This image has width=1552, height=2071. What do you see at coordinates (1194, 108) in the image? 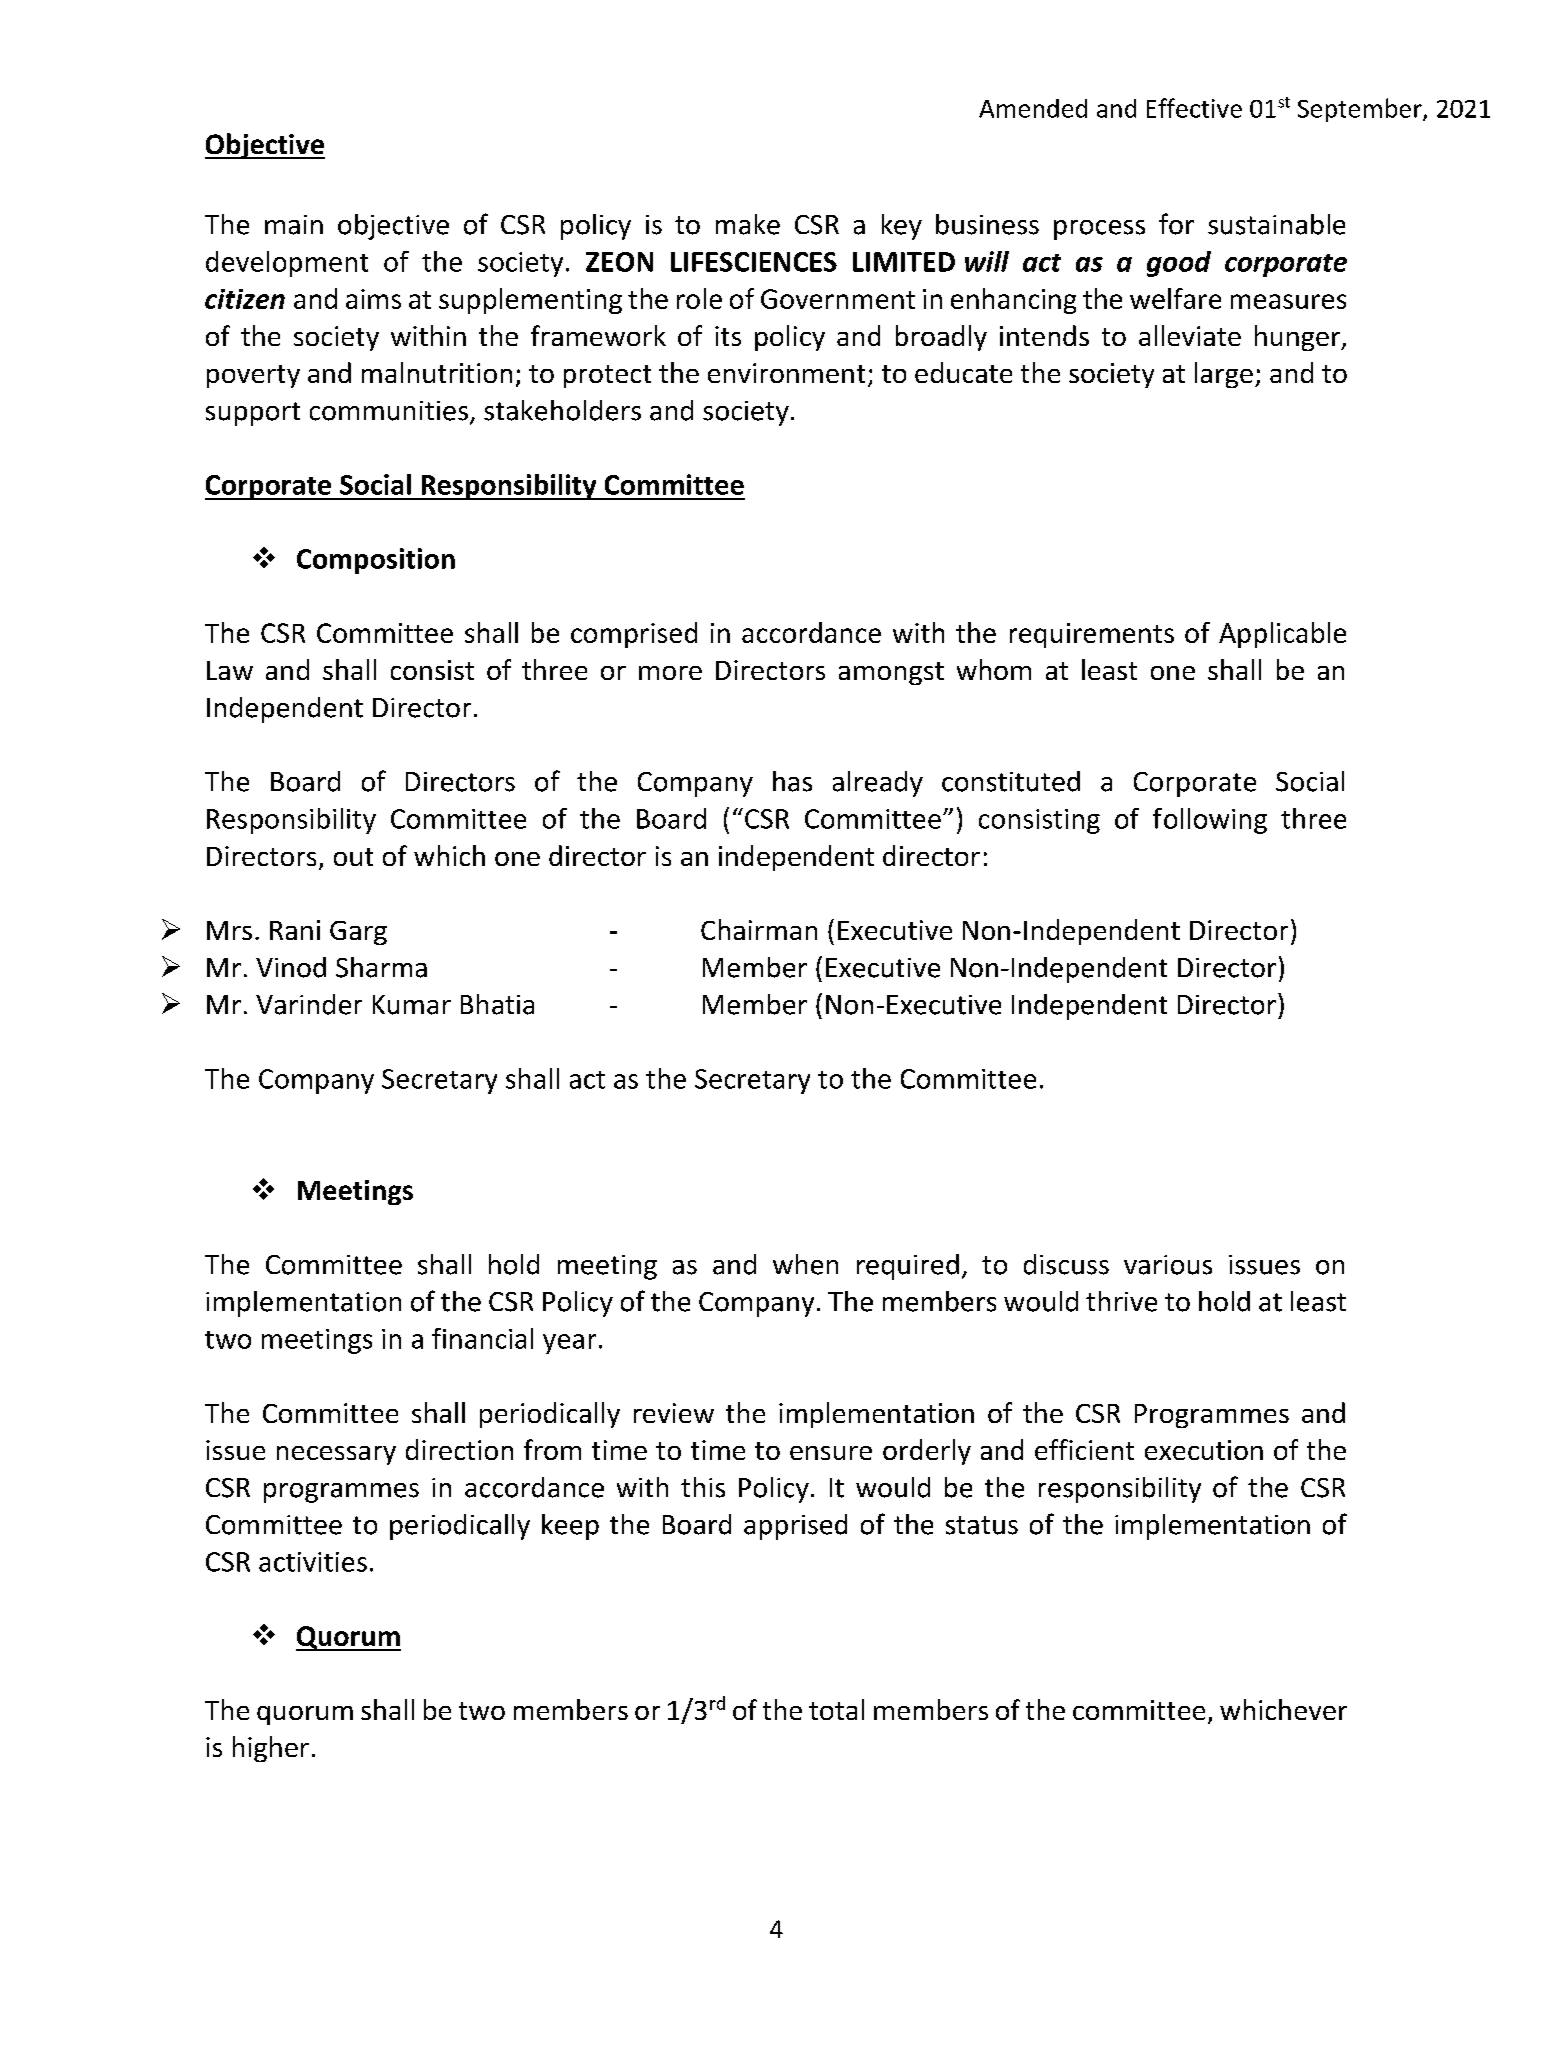
I see `Effective` at bounding box center [1194, 108].
